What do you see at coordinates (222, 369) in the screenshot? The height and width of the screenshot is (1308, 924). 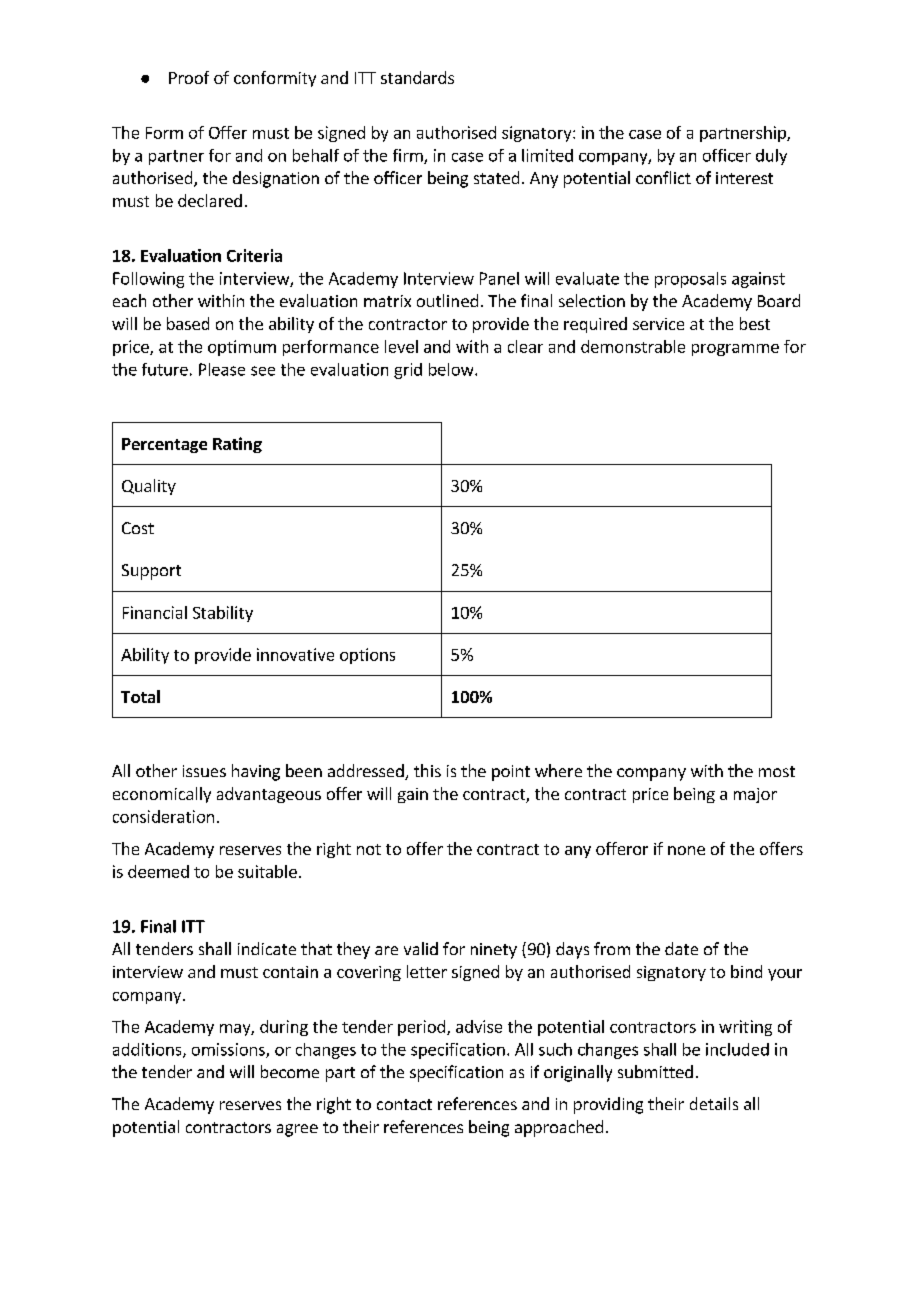 I see `Please` at bounding box center [222, 369].
